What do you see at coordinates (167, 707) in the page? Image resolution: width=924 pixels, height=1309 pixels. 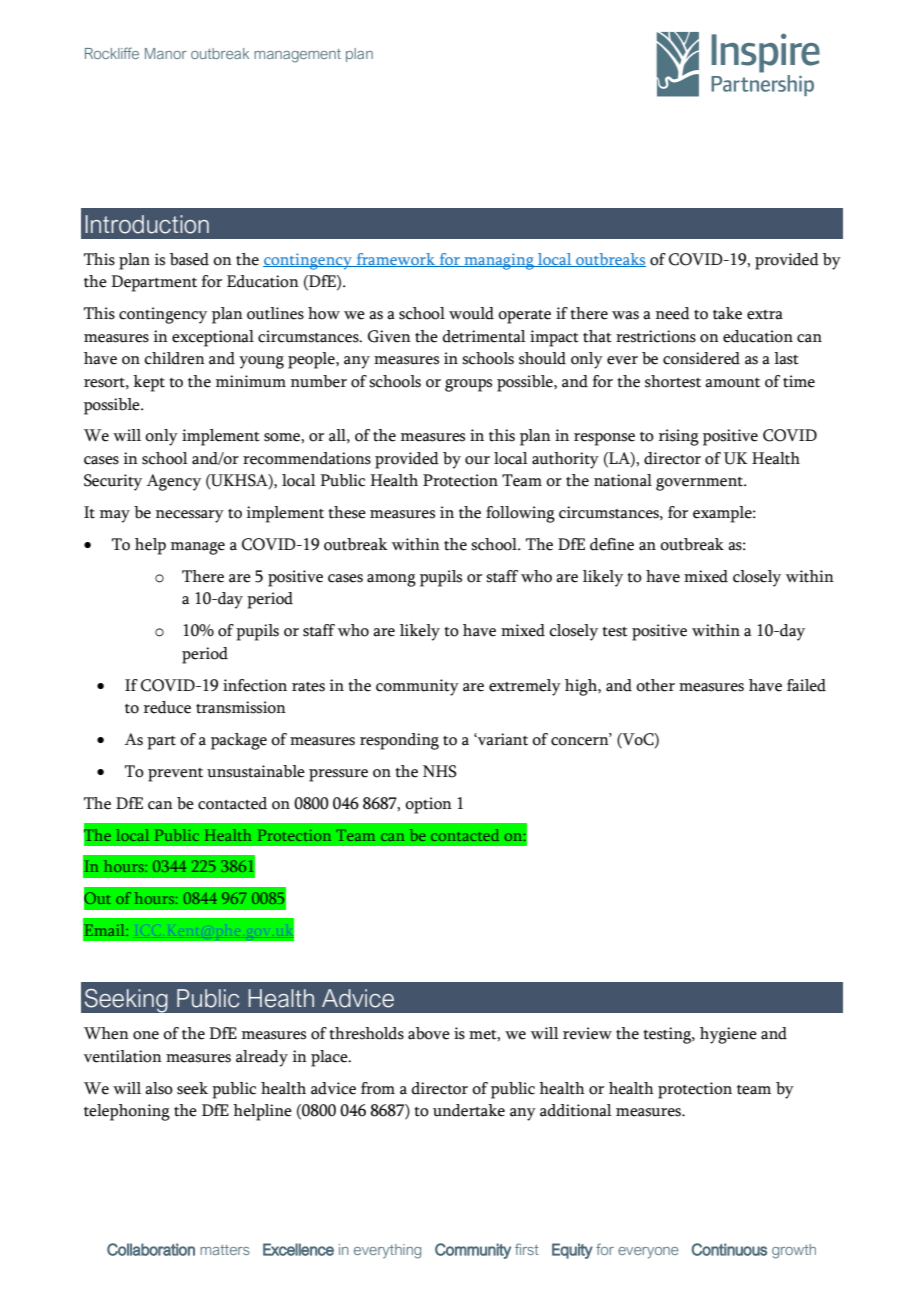 I see `reduce` at bounding box center [167, 707].
